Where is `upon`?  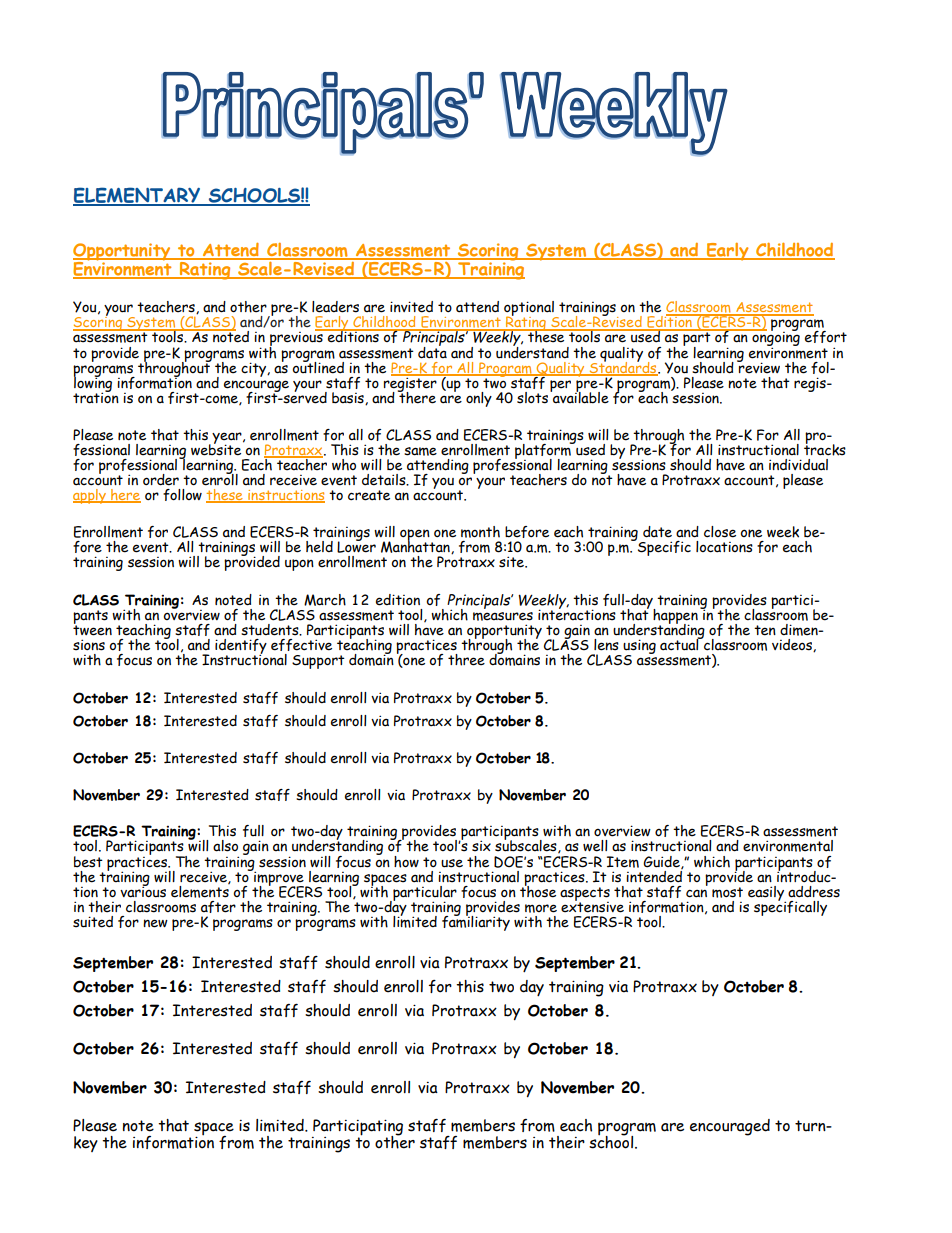
upon is located at coordinates (299, 565).
